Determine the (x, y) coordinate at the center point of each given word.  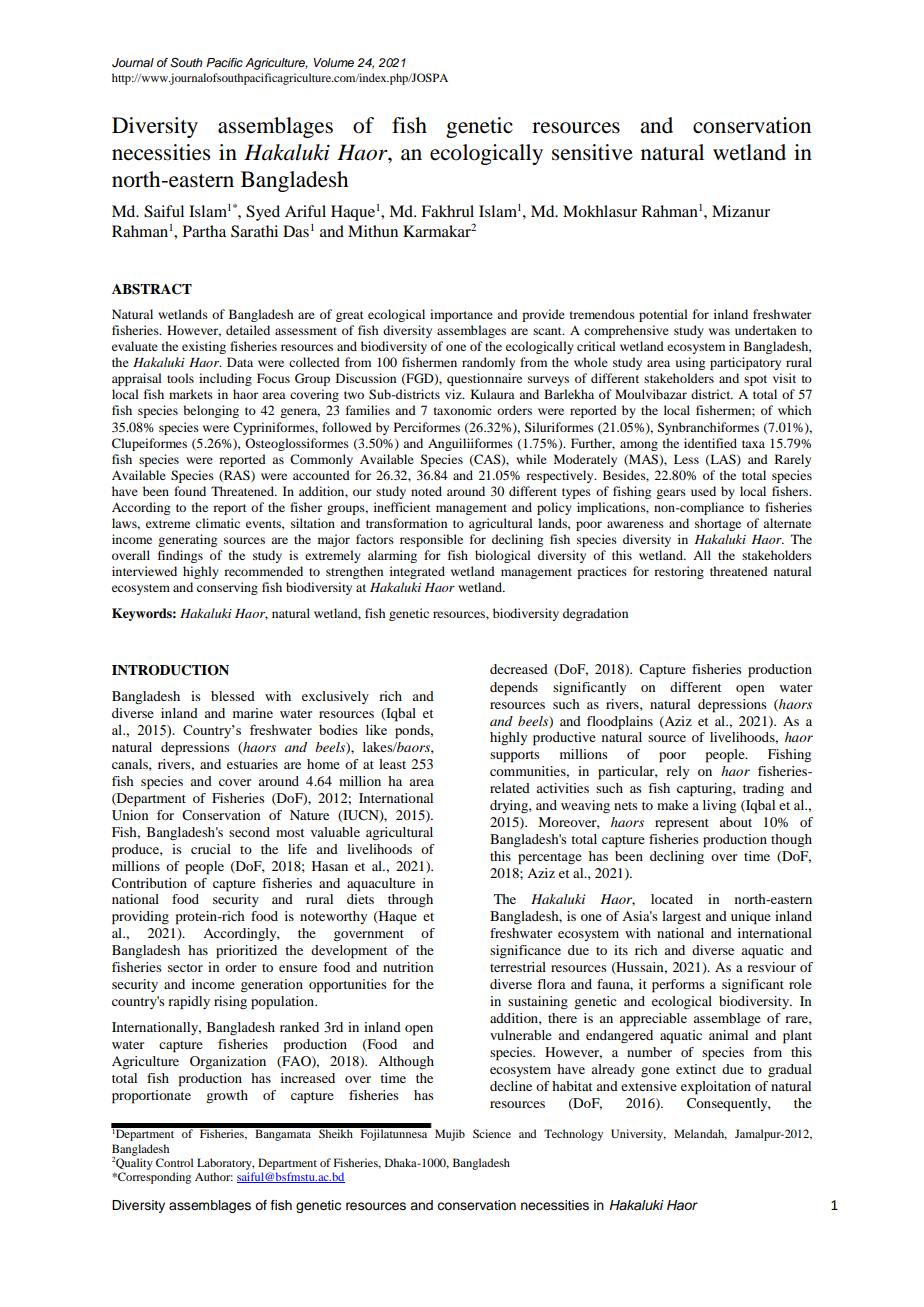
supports (515, 757)
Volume (333, 62)
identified (710, 443)
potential (663, 315)
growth (227, 1096)
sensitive (592, 152)
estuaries (252, 764)
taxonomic (462, 410)
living (719, 806)
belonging (211, 411)
